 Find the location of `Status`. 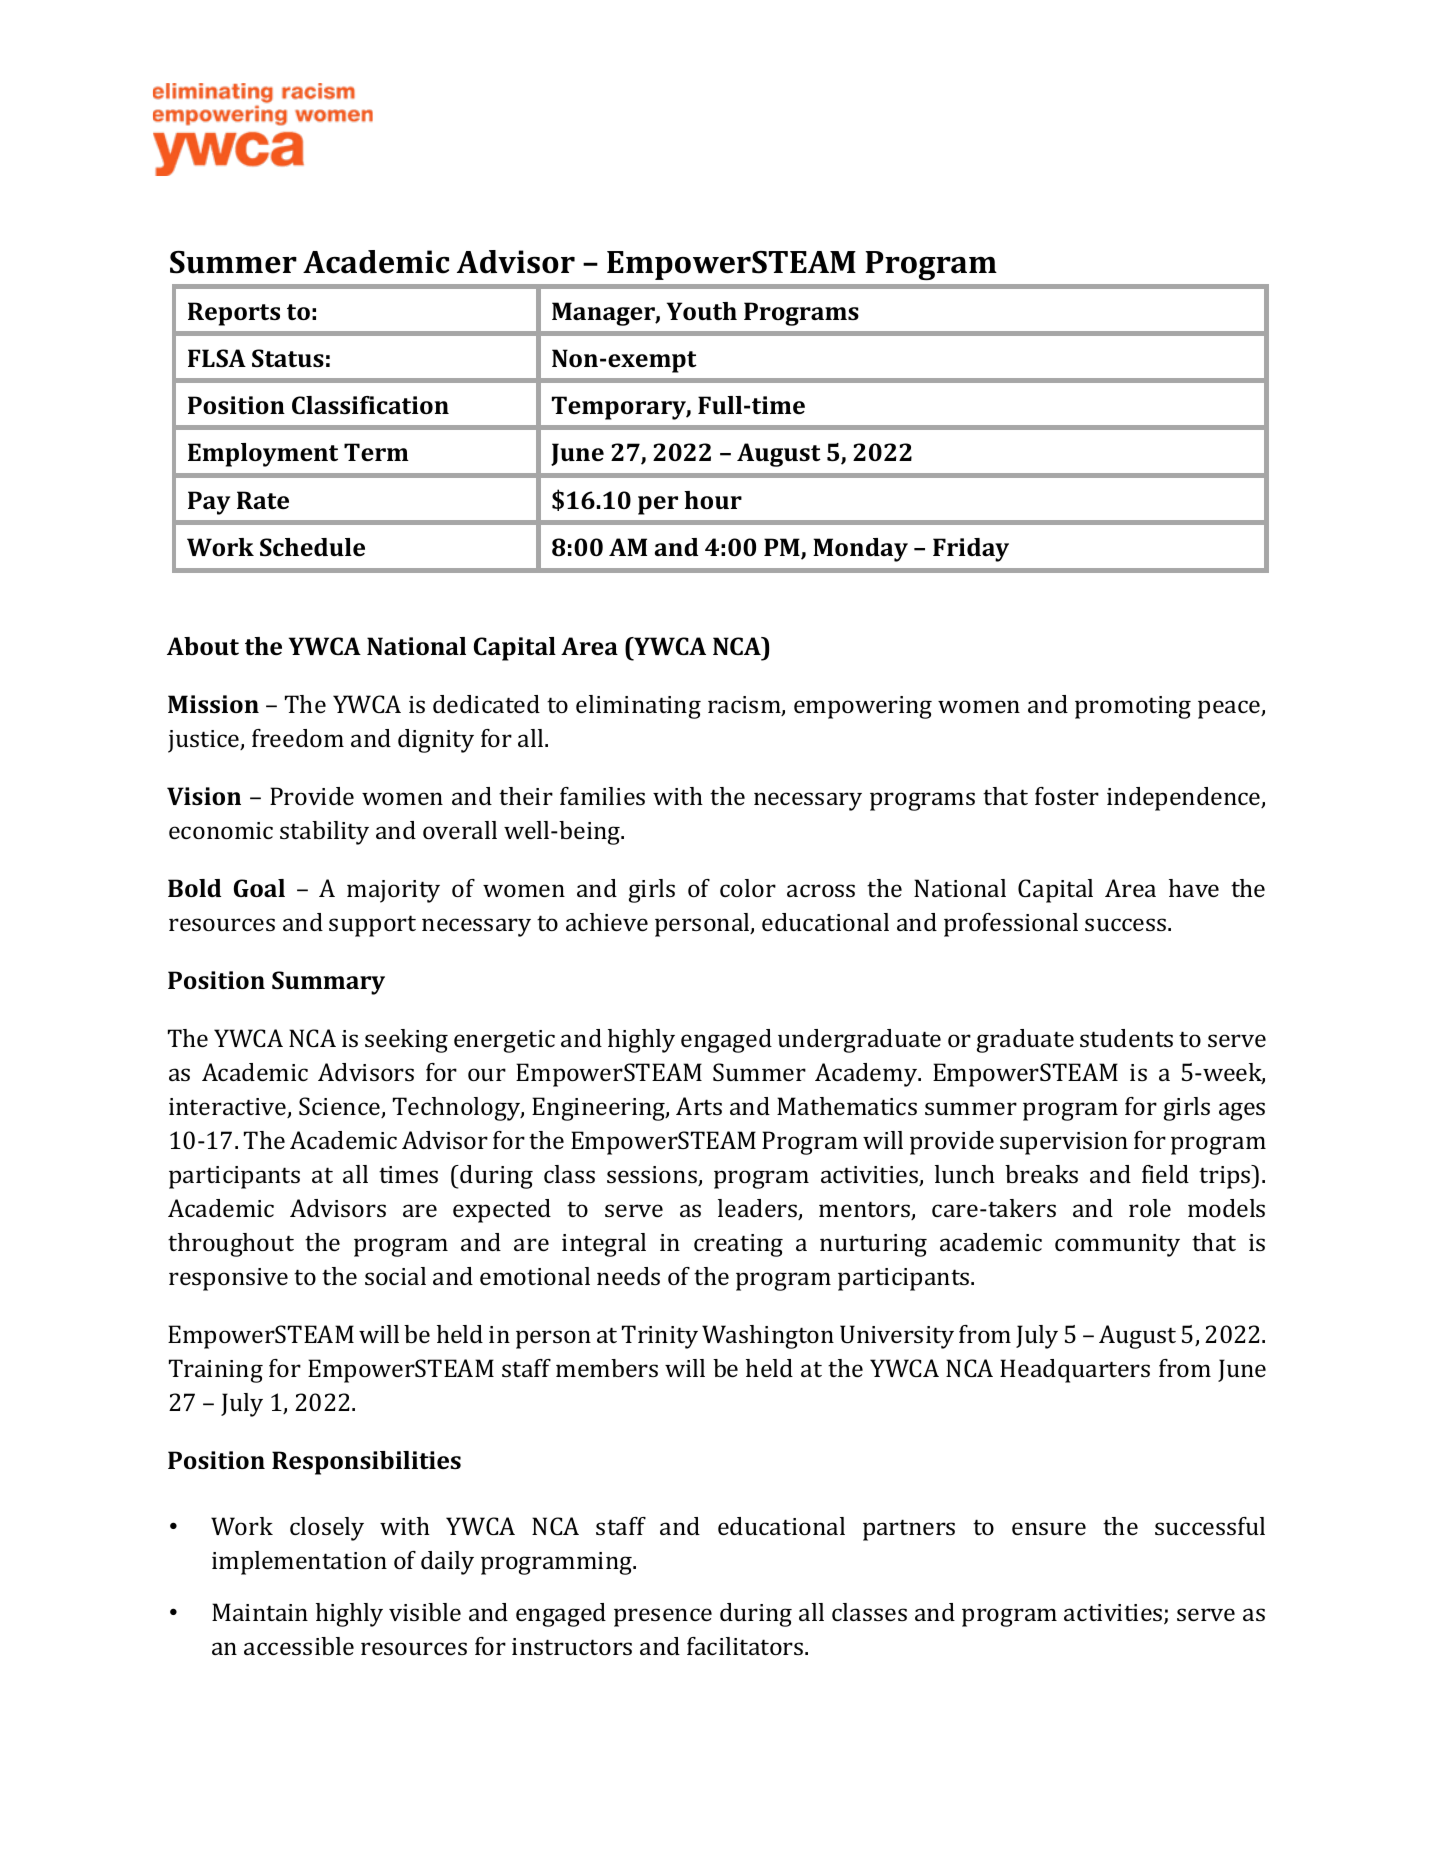

Status is located at coordinates (288, 358).
